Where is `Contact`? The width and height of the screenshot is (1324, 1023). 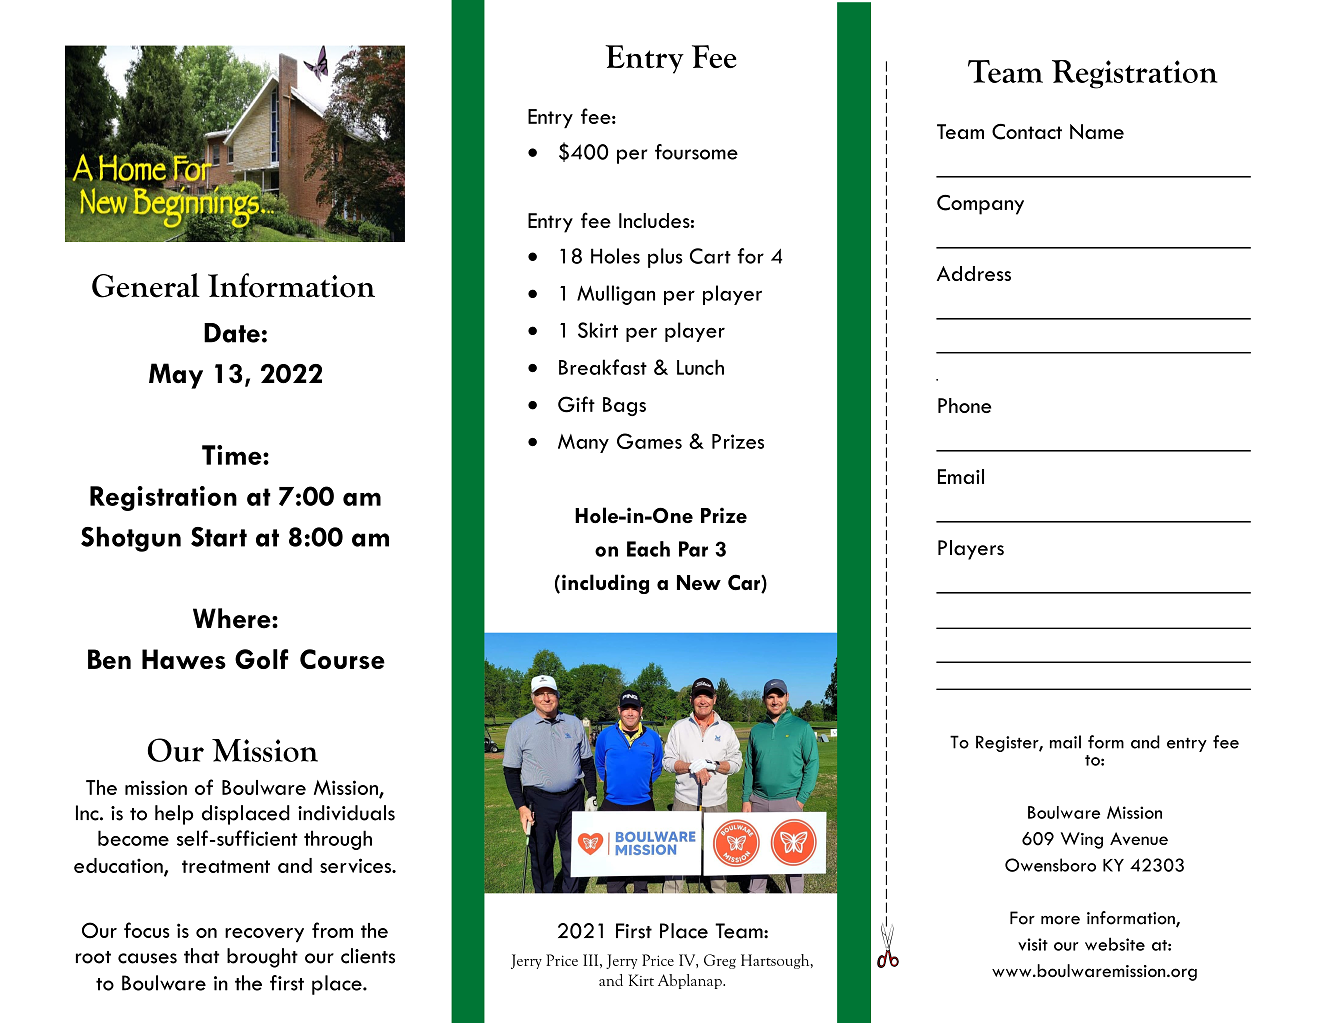
Contact is located at coordinates (1027, 132).
